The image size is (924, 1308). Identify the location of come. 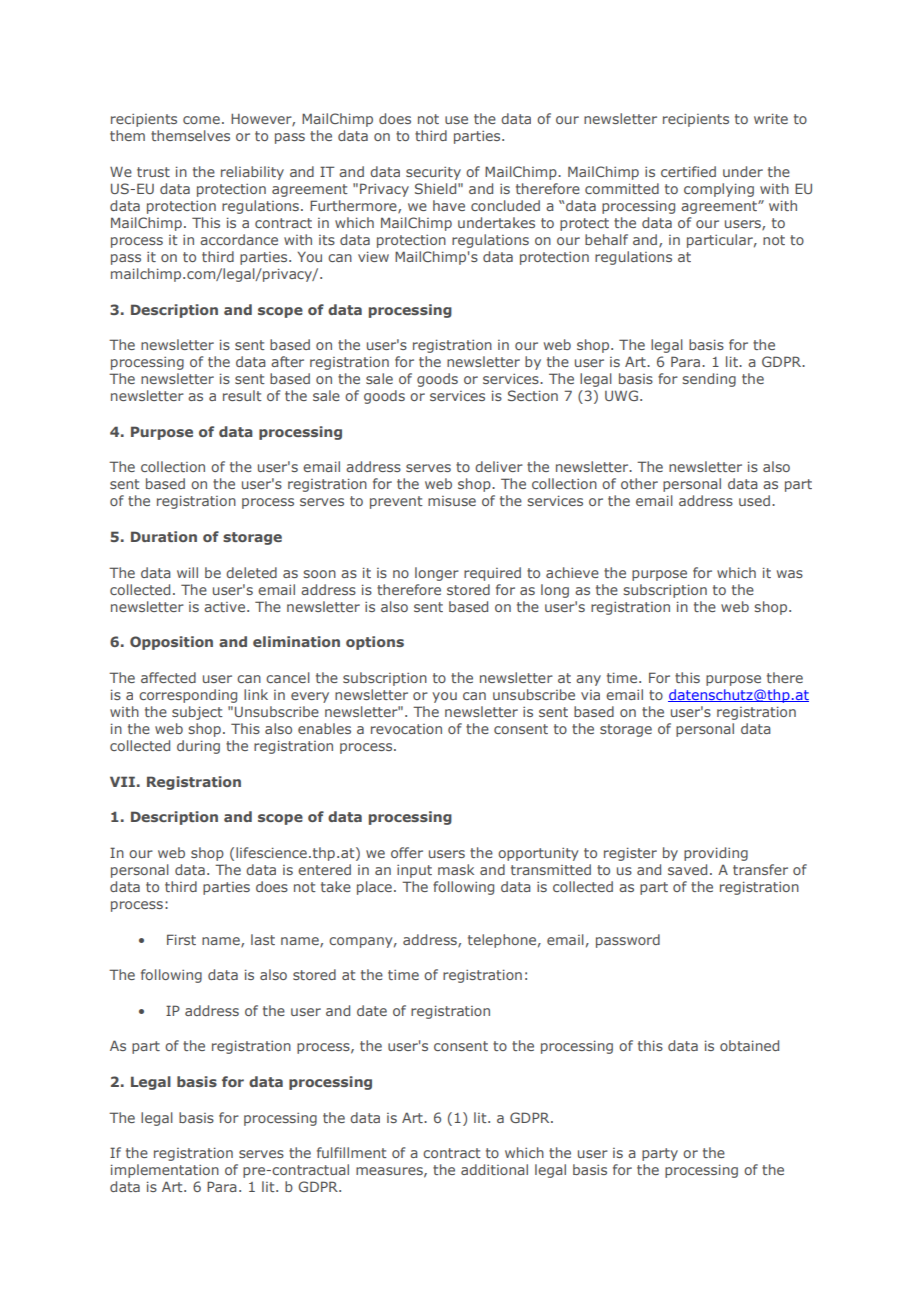
(201, 120).
